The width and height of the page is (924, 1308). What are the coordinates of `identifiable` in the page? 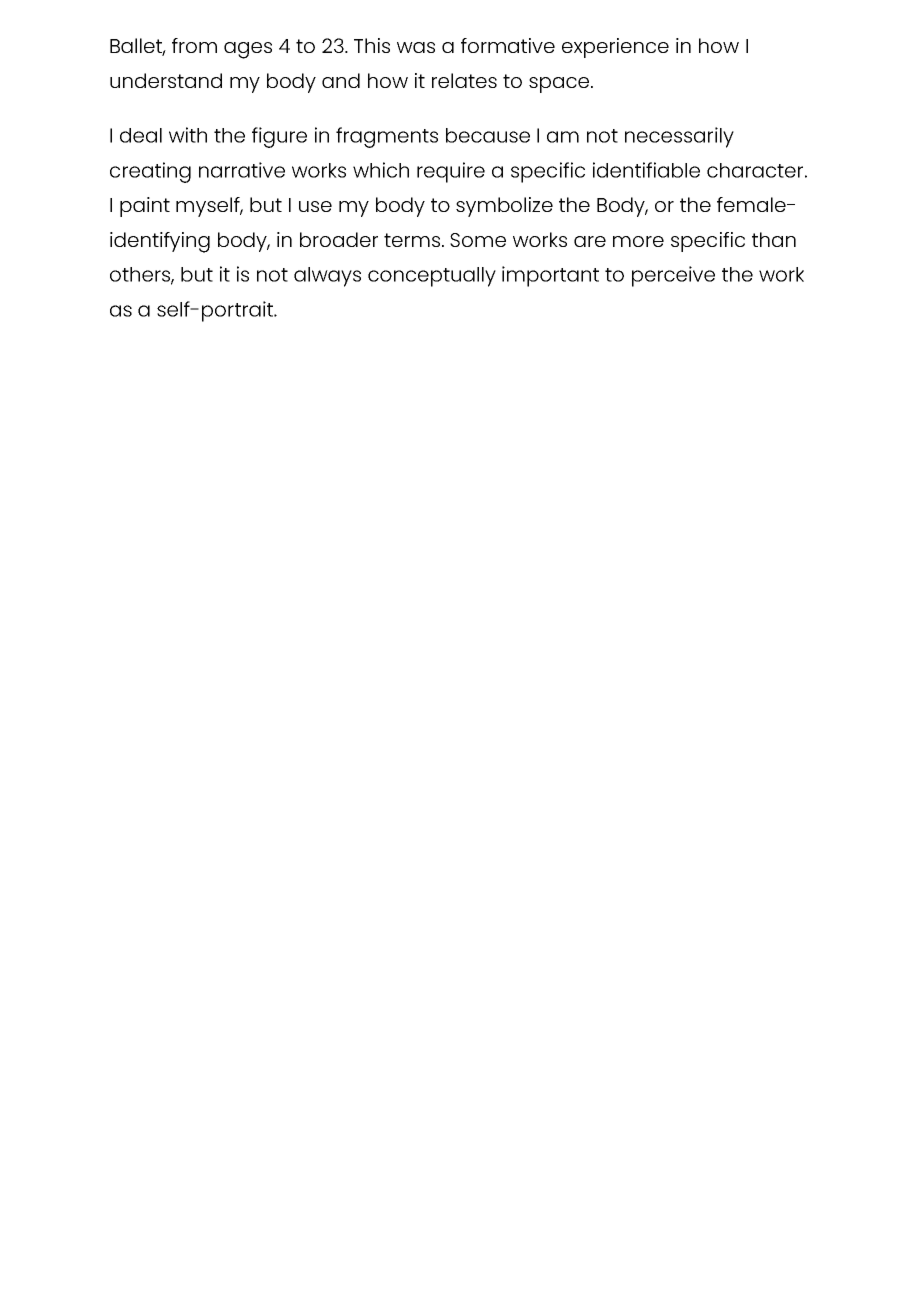 It's located at (646, 170).
